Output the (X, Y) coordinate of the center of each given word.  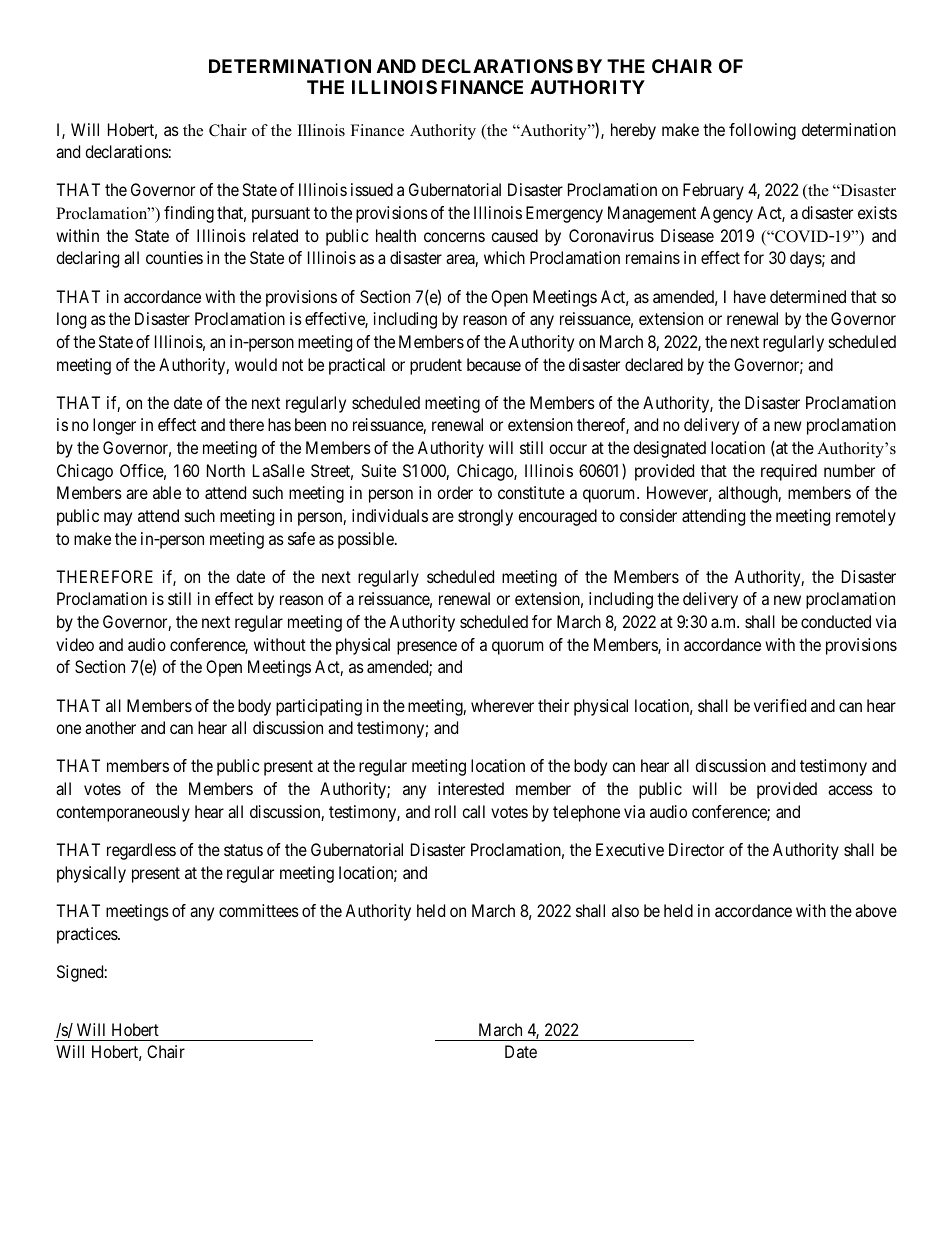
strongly (485, 517)
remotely (866, 517)
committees (259, 910)
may (118, 519)
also (625, 910)
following (762, 131)
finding (189, 214)
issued (372, 189)
